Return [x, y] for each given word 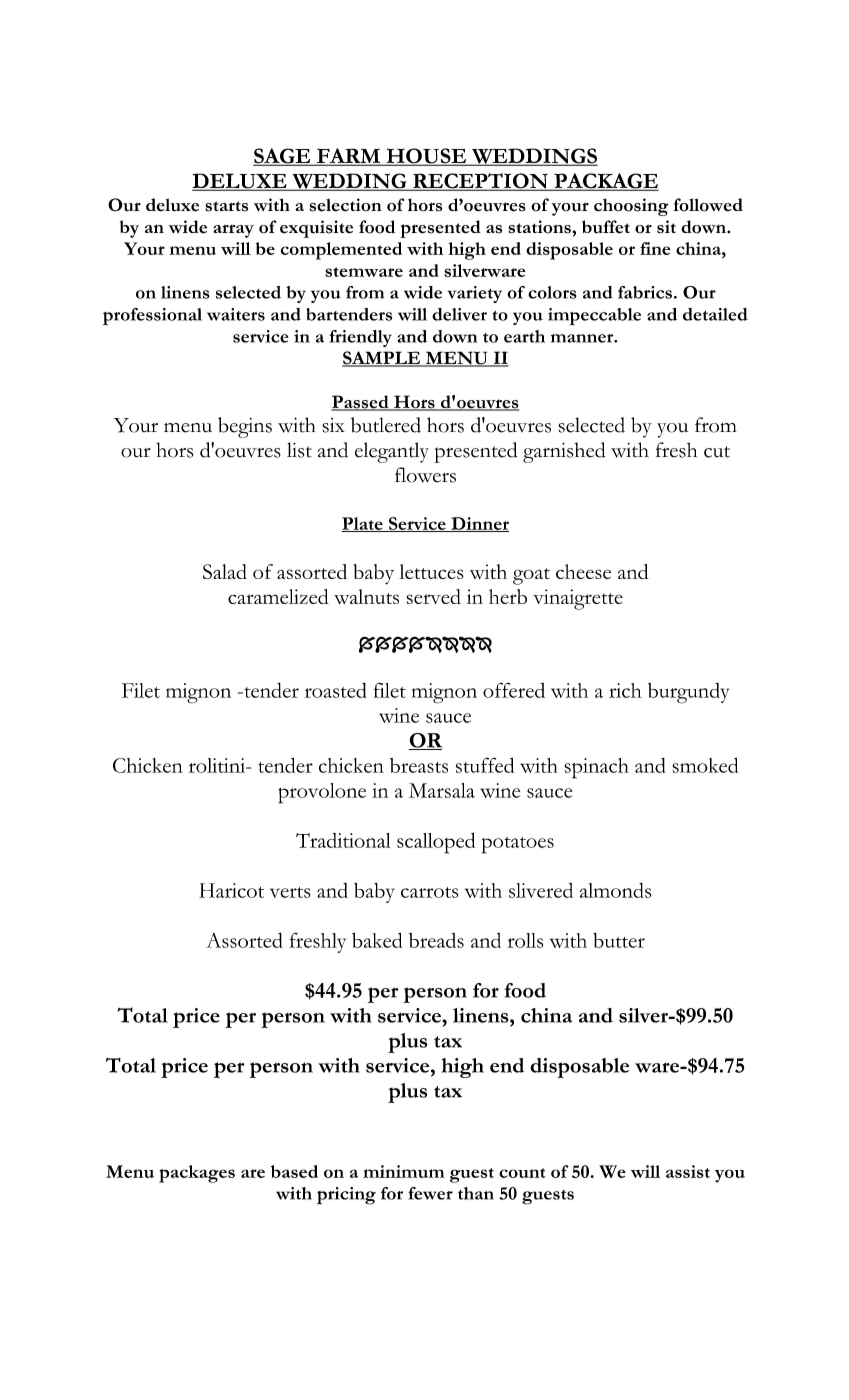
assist [688, 1171]
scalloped [436, 843]
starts [226, 206]
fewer [430, 1193]
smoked [705, 765]
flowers [425, 475]
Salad [225, 571]
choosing [631, 207]
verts [290, 892]
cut [717, 452]
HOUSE [426, 157]
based [294, 1171]
